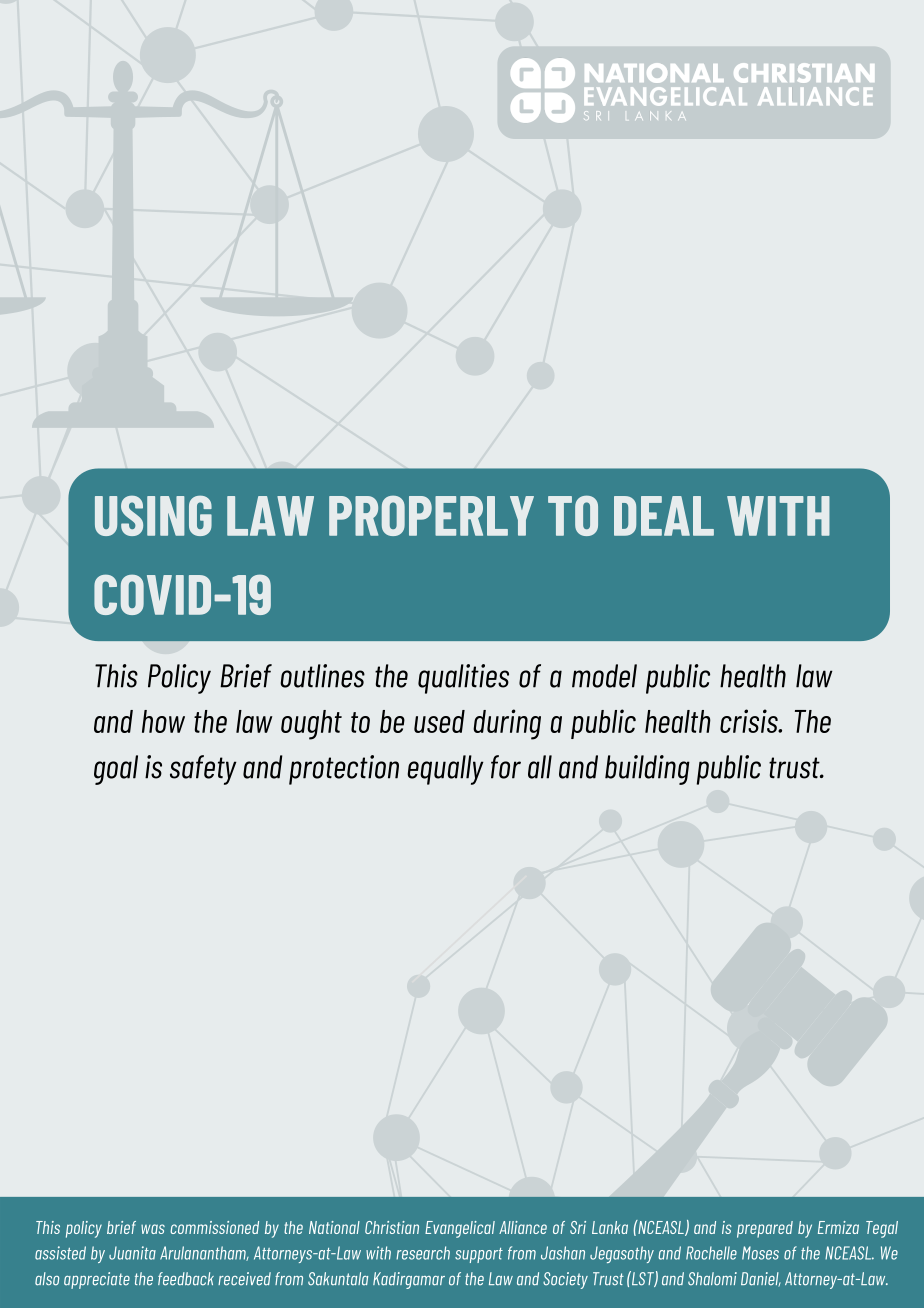 Image resolution: width=924 pixels, height=1308 pixels. I want to click on building, so click(647, 770).
